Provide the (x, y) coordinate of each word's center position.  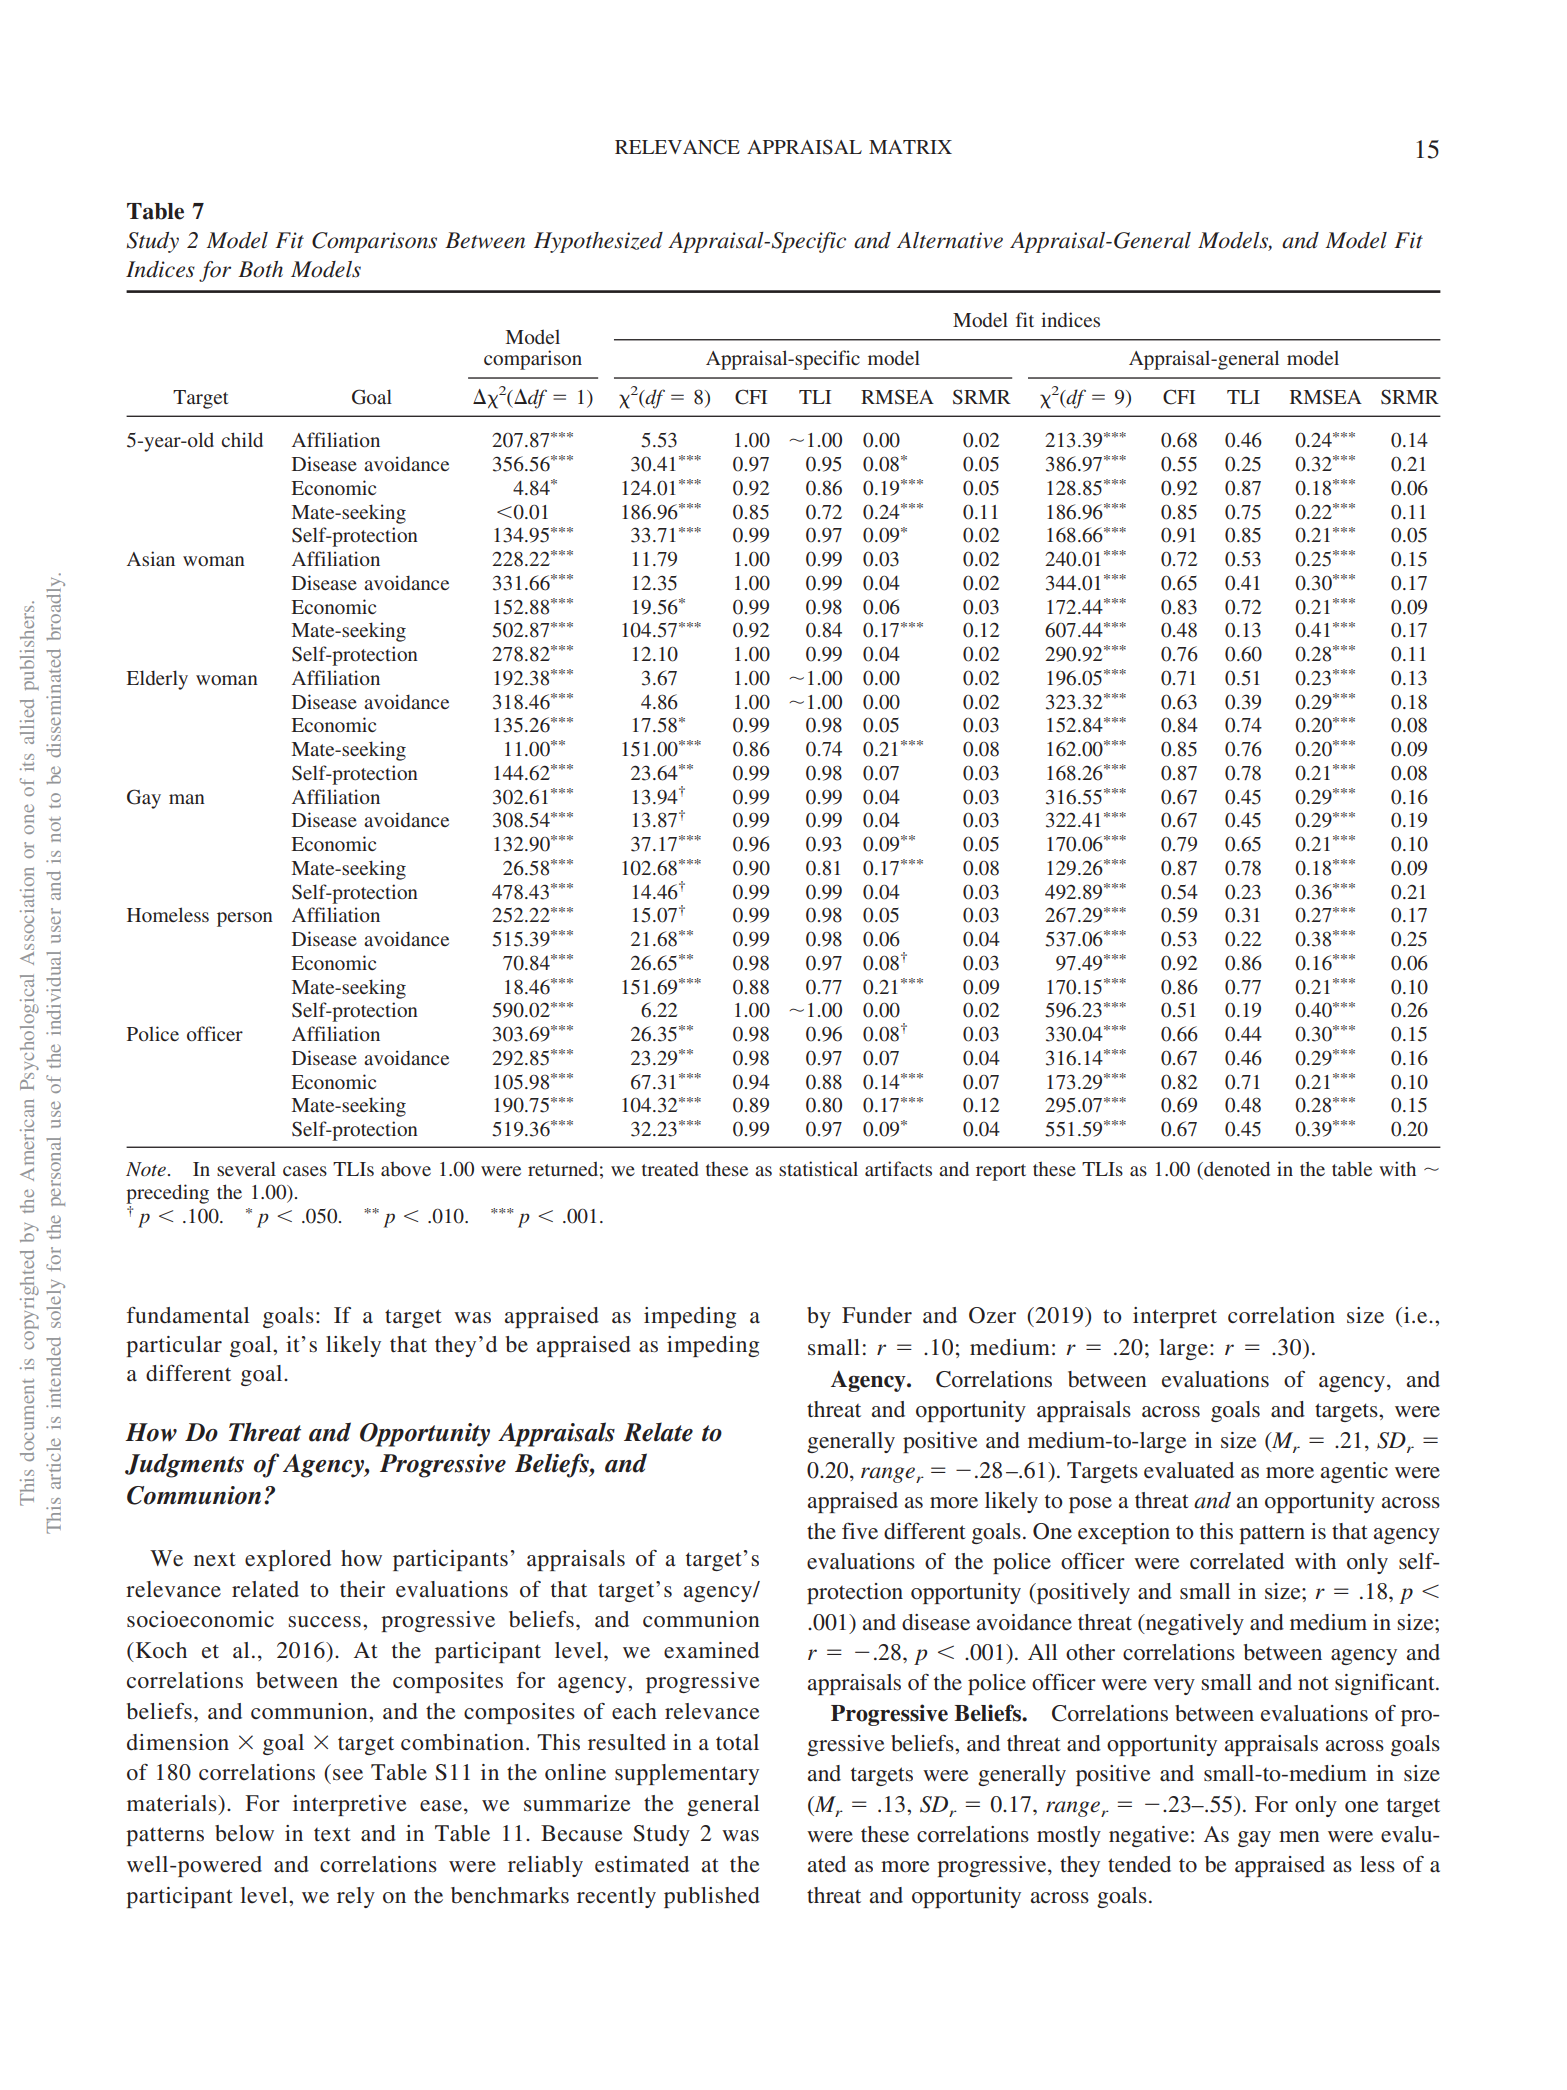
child (242, 439)
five (860, 1531)
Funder (877, 1315)
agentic (1354, 1472)
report (1001, 1172)
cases (305, 1171)
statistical (818, 1168)
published (712, 1897)
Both (260, 269)
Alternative (950, 240)
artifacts (898, 1168)
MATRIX (910, 147)
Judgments (184, 1465)
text (332, 1834)
